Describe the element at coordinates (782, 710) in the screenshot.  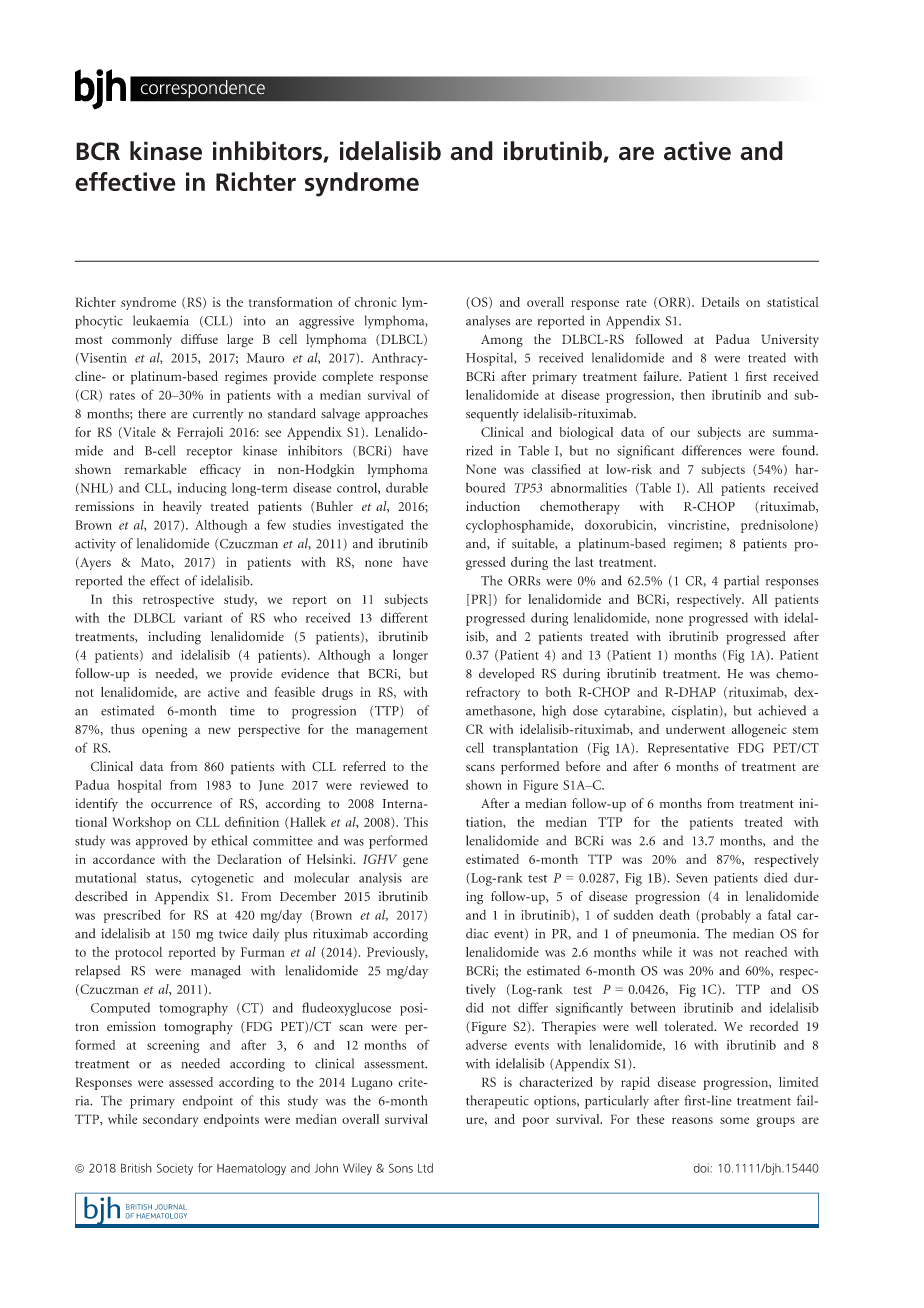
I see `achieved` at that location.
